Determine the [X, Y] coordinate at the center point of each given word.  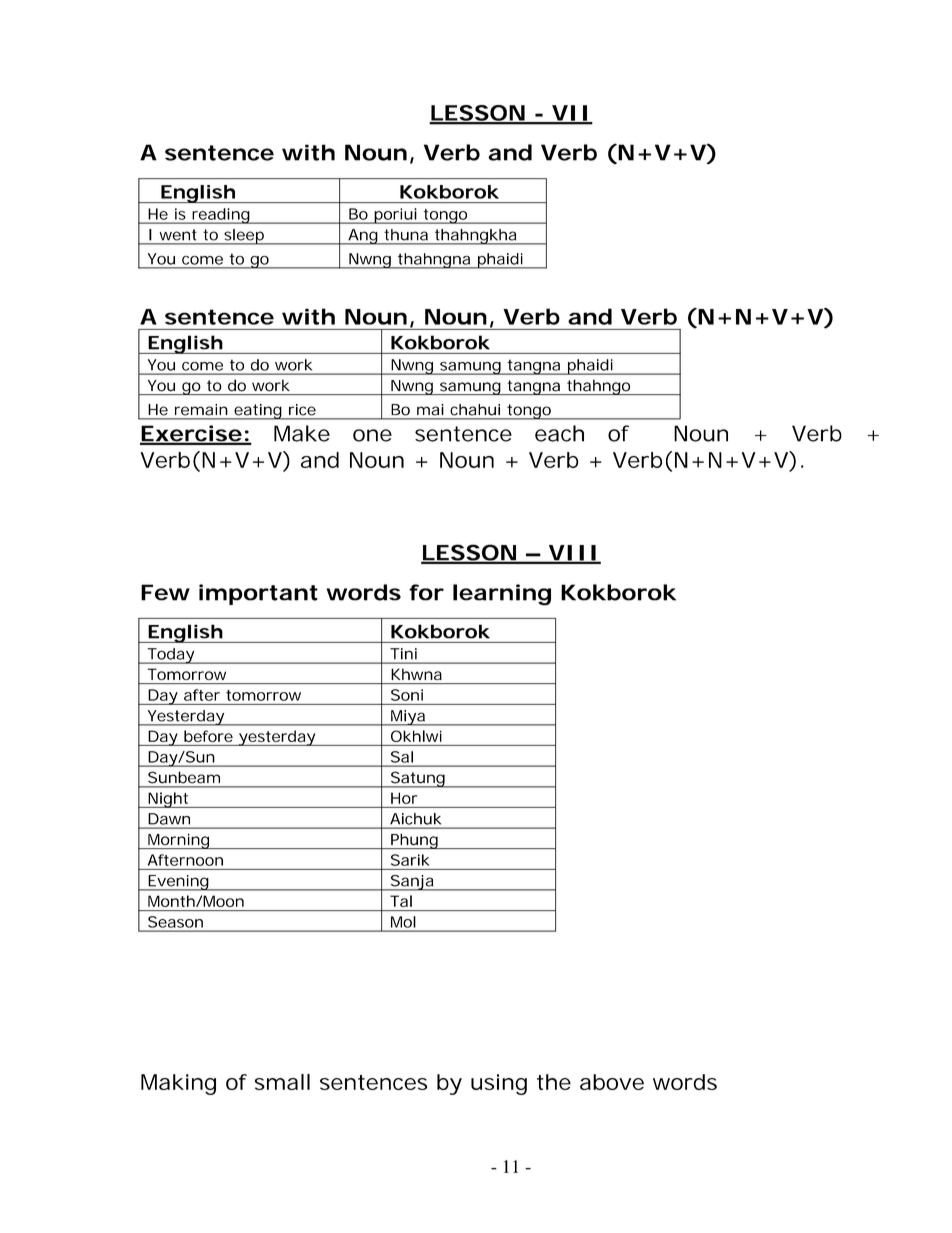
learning [502, 595]
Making [178, 1084]
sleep [244, 237]
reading [221, 216]
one [372, 435]
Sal [402, 757]
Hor [404, 798]
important [258, 594]
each [559, 433]
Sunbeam [184, 777]
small [282, 1082]
